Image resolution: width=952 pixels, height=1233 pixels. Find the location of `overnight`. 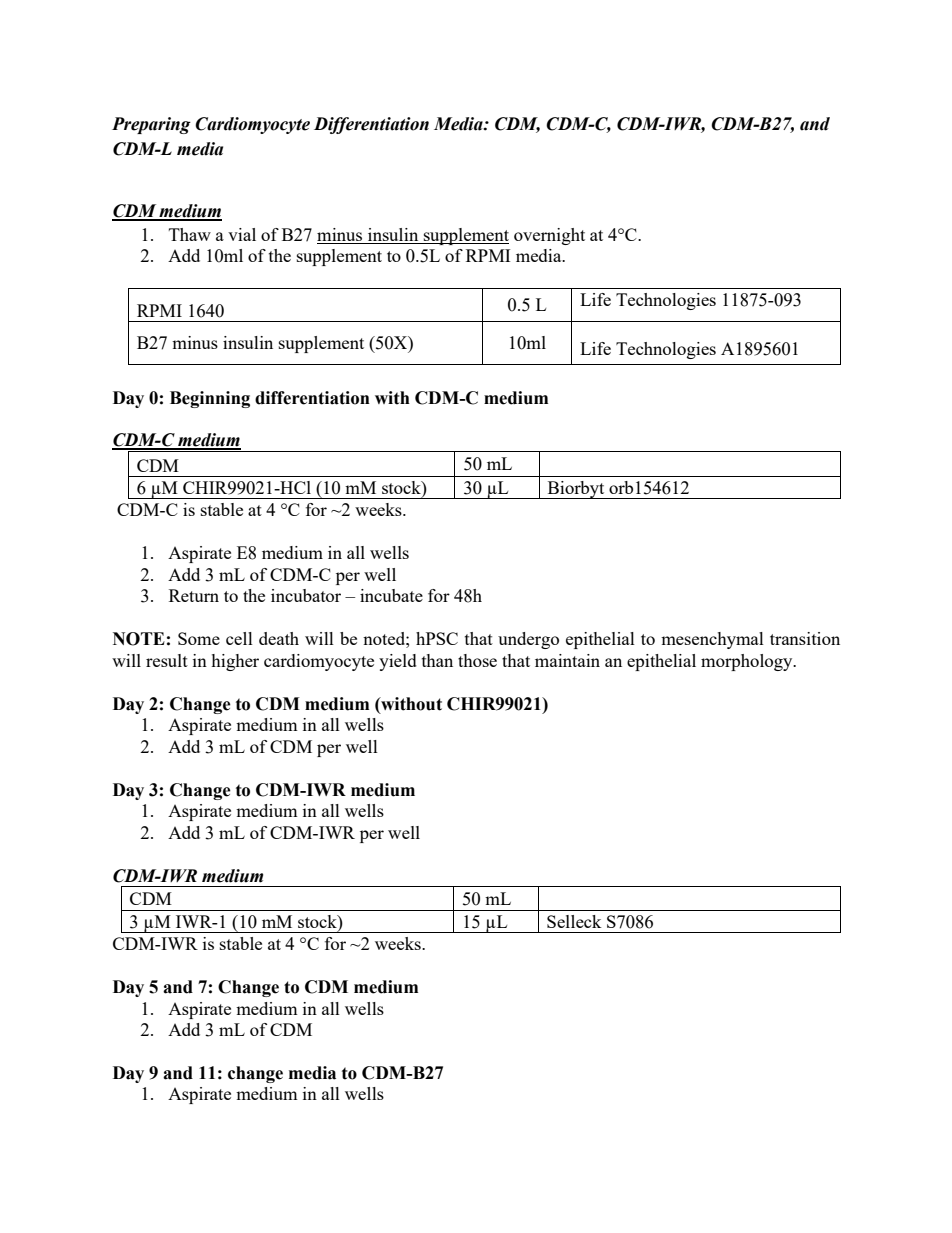

overnight is located at coordinates (549, 236).
